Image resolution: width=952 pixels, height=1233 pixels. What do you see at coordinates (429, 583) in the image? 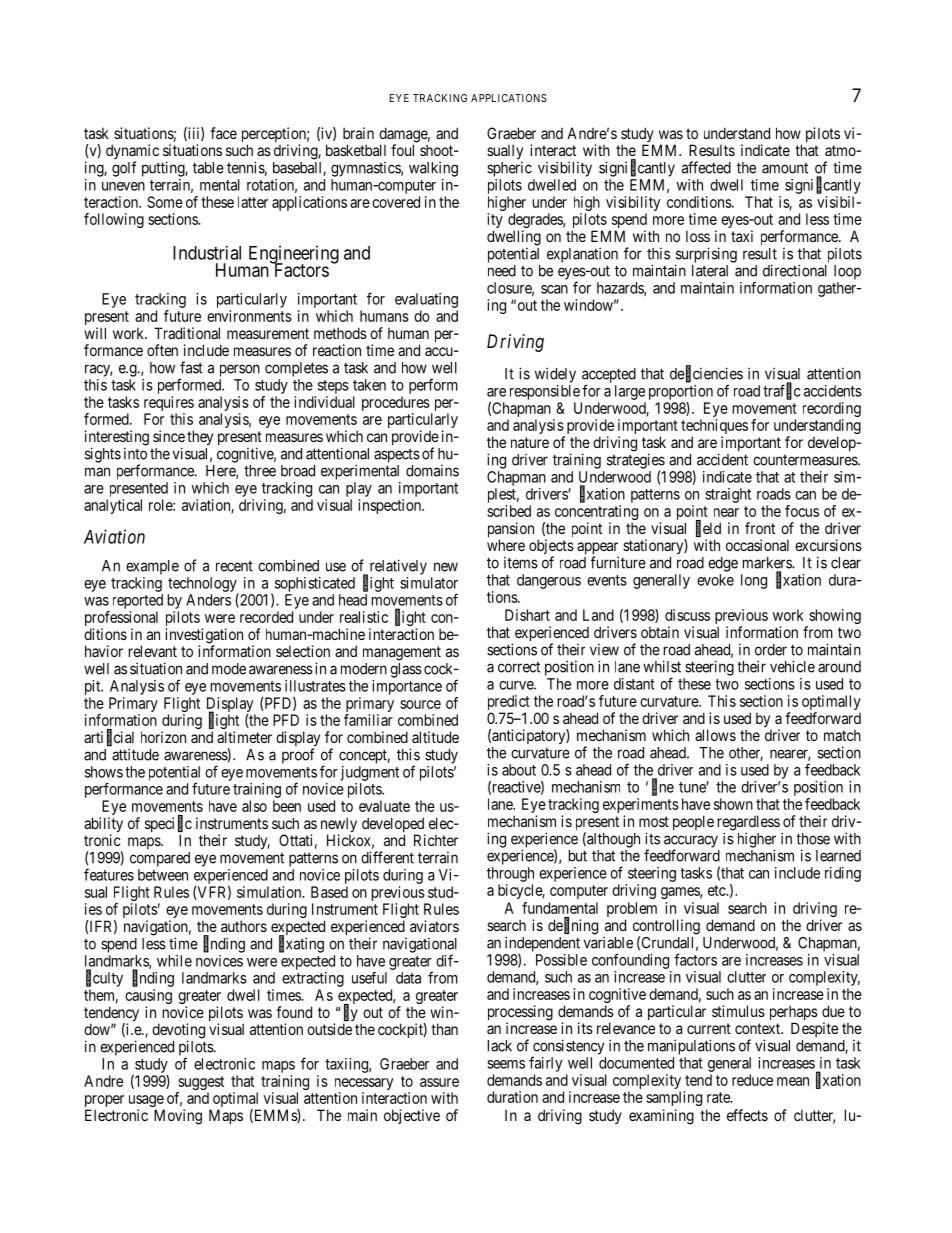
I see `simulator` at bounding box center [429, 583].
